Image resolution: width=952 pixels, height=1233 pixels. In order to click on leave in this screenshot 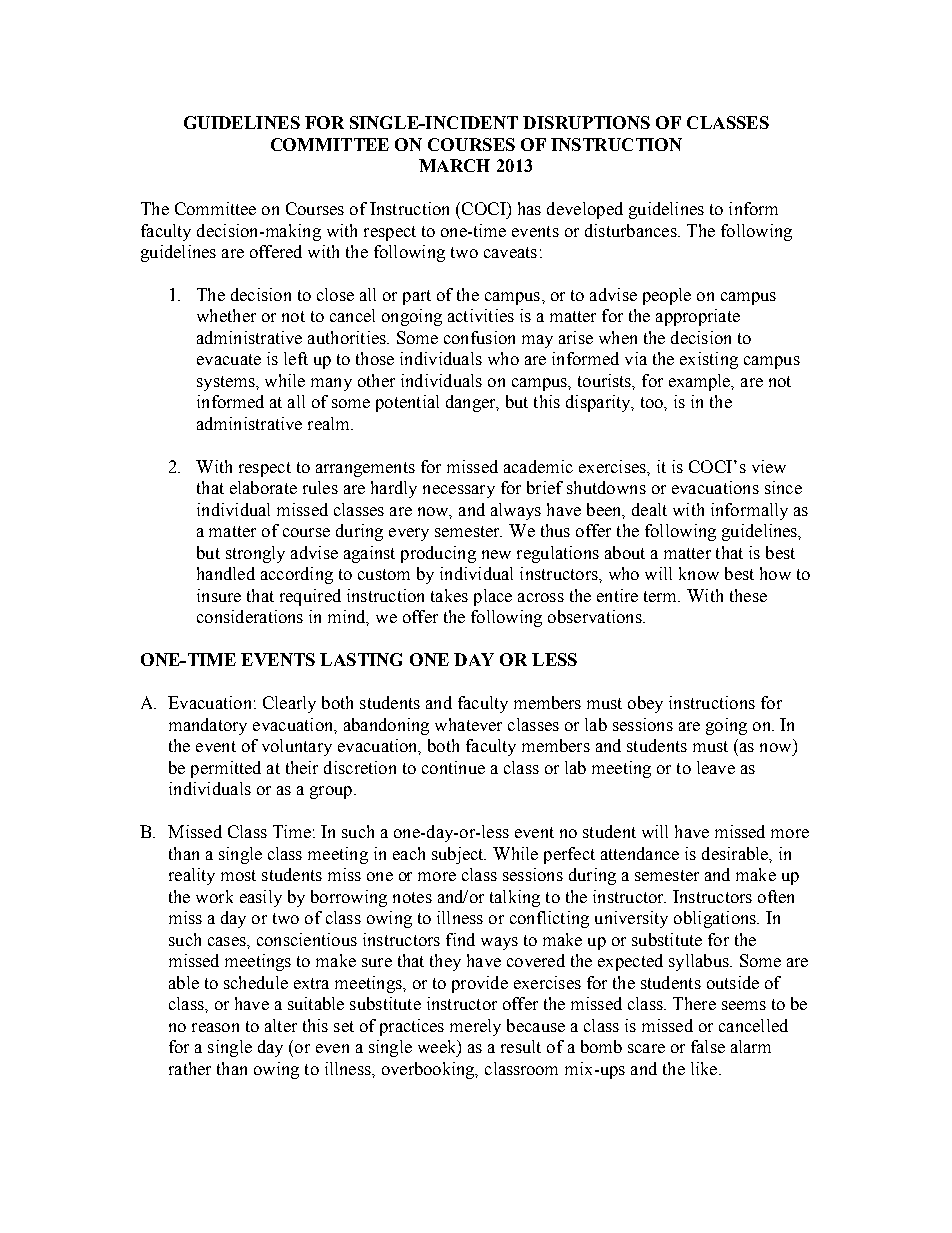, I will do `click(716, 767)`.
